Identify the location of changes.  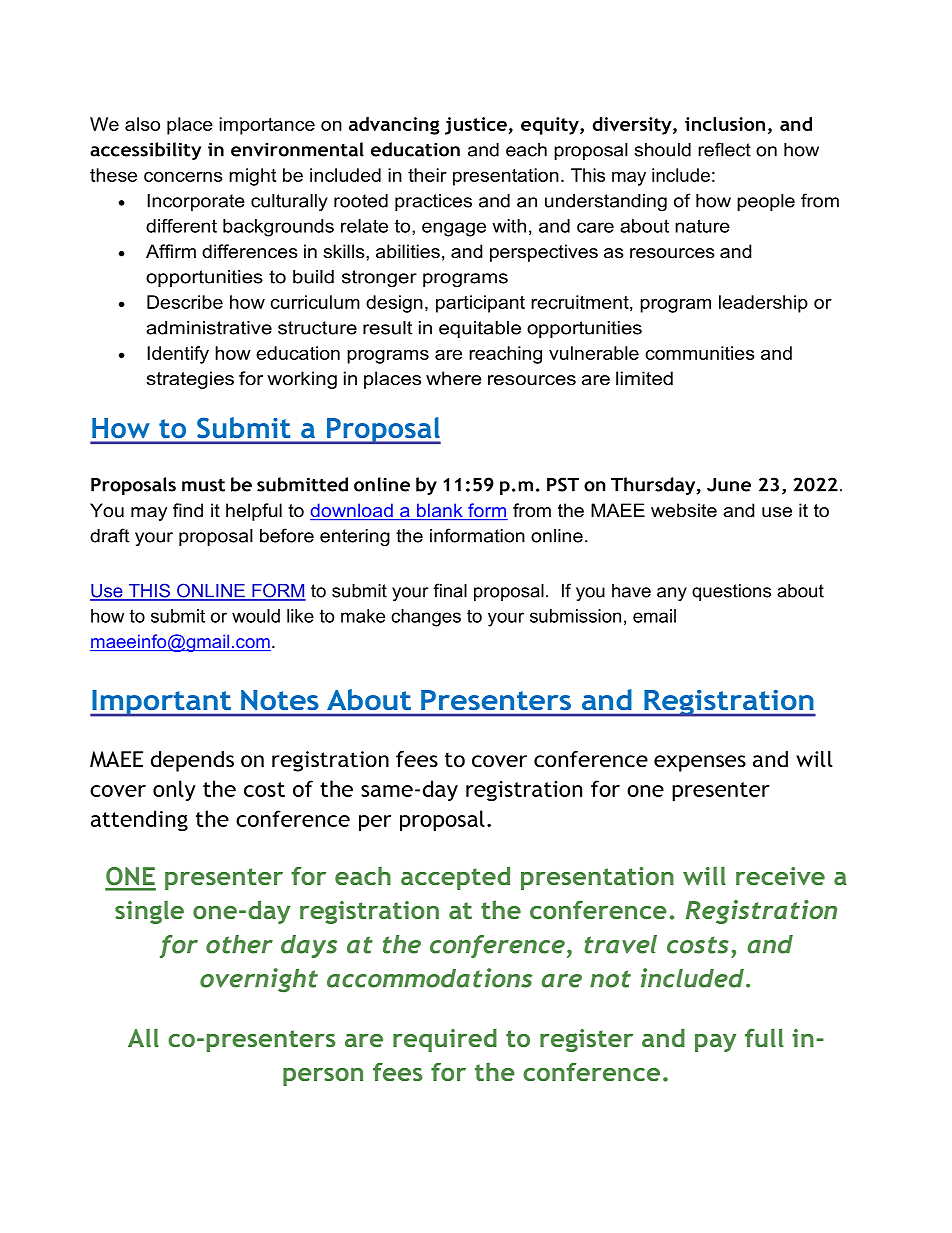
(426, 618).
